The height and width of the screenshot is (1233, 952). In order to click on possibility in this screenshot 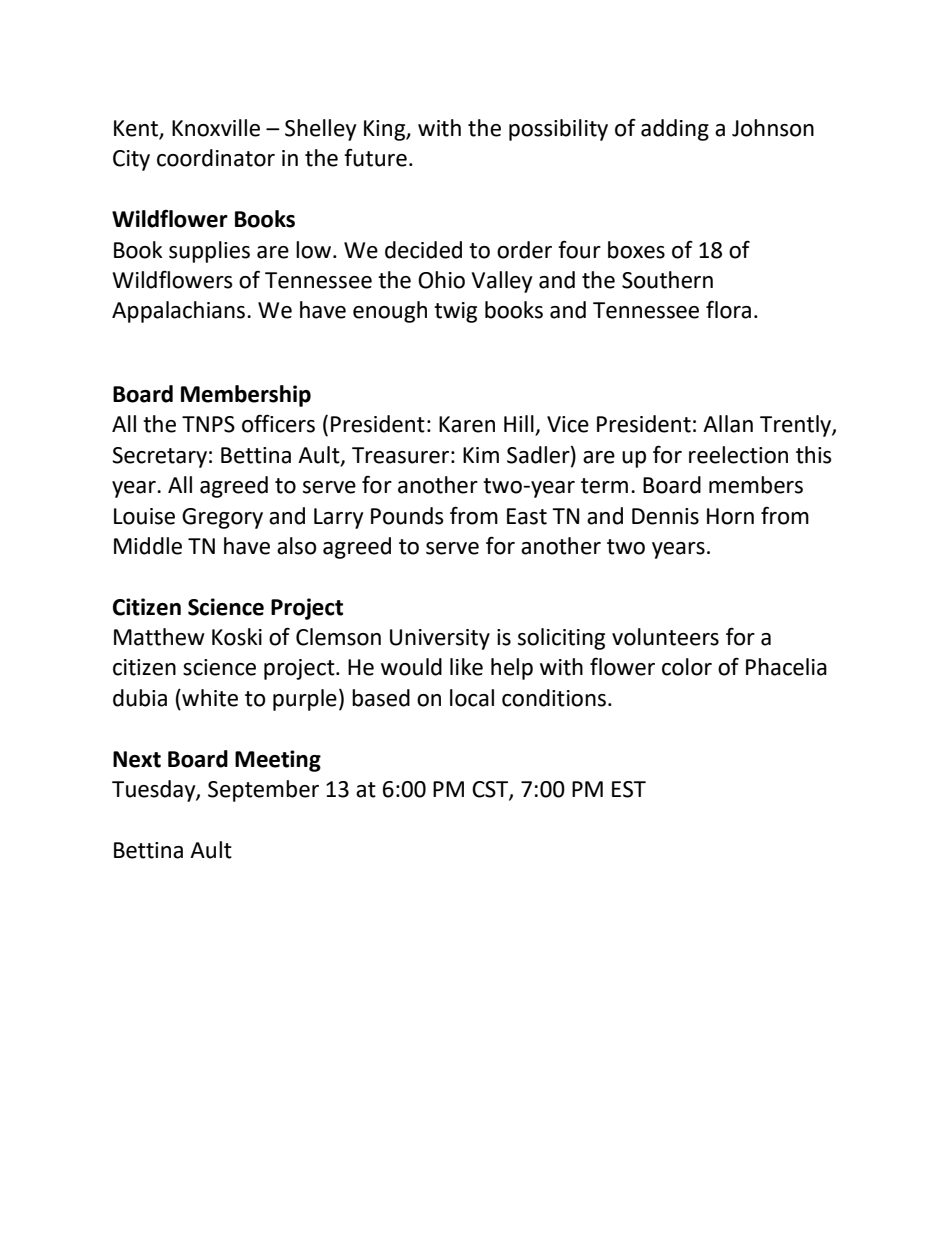, I will do `click(558, 130)`.
